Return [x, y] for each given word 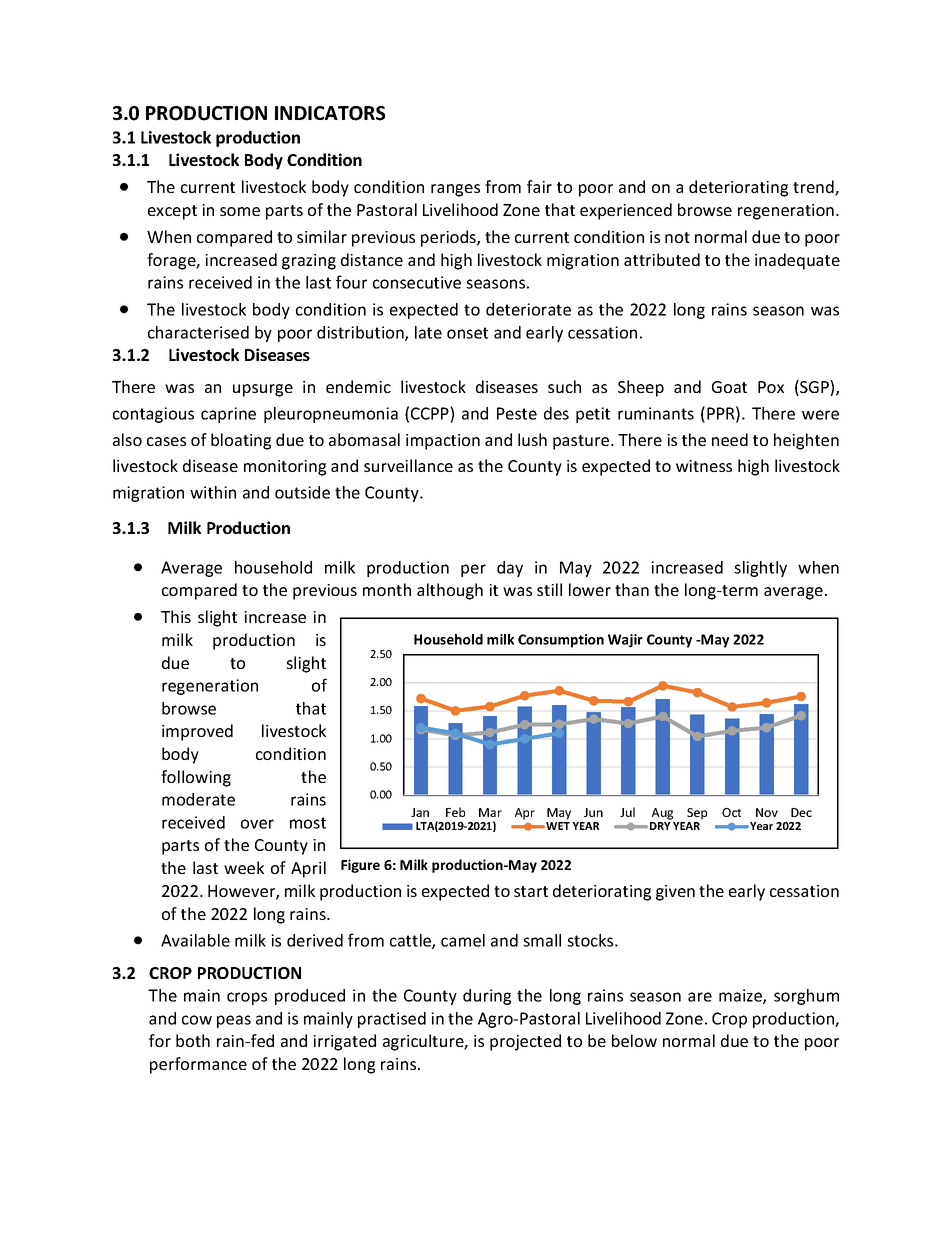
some [240, 211]
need [730, 439]
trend [814, 188]
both [193, 1040]
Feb [455, 812]
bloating [241, 441]
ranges [455, 190]
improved [197, 732]
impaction [443, 442]
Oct [731, 812]
